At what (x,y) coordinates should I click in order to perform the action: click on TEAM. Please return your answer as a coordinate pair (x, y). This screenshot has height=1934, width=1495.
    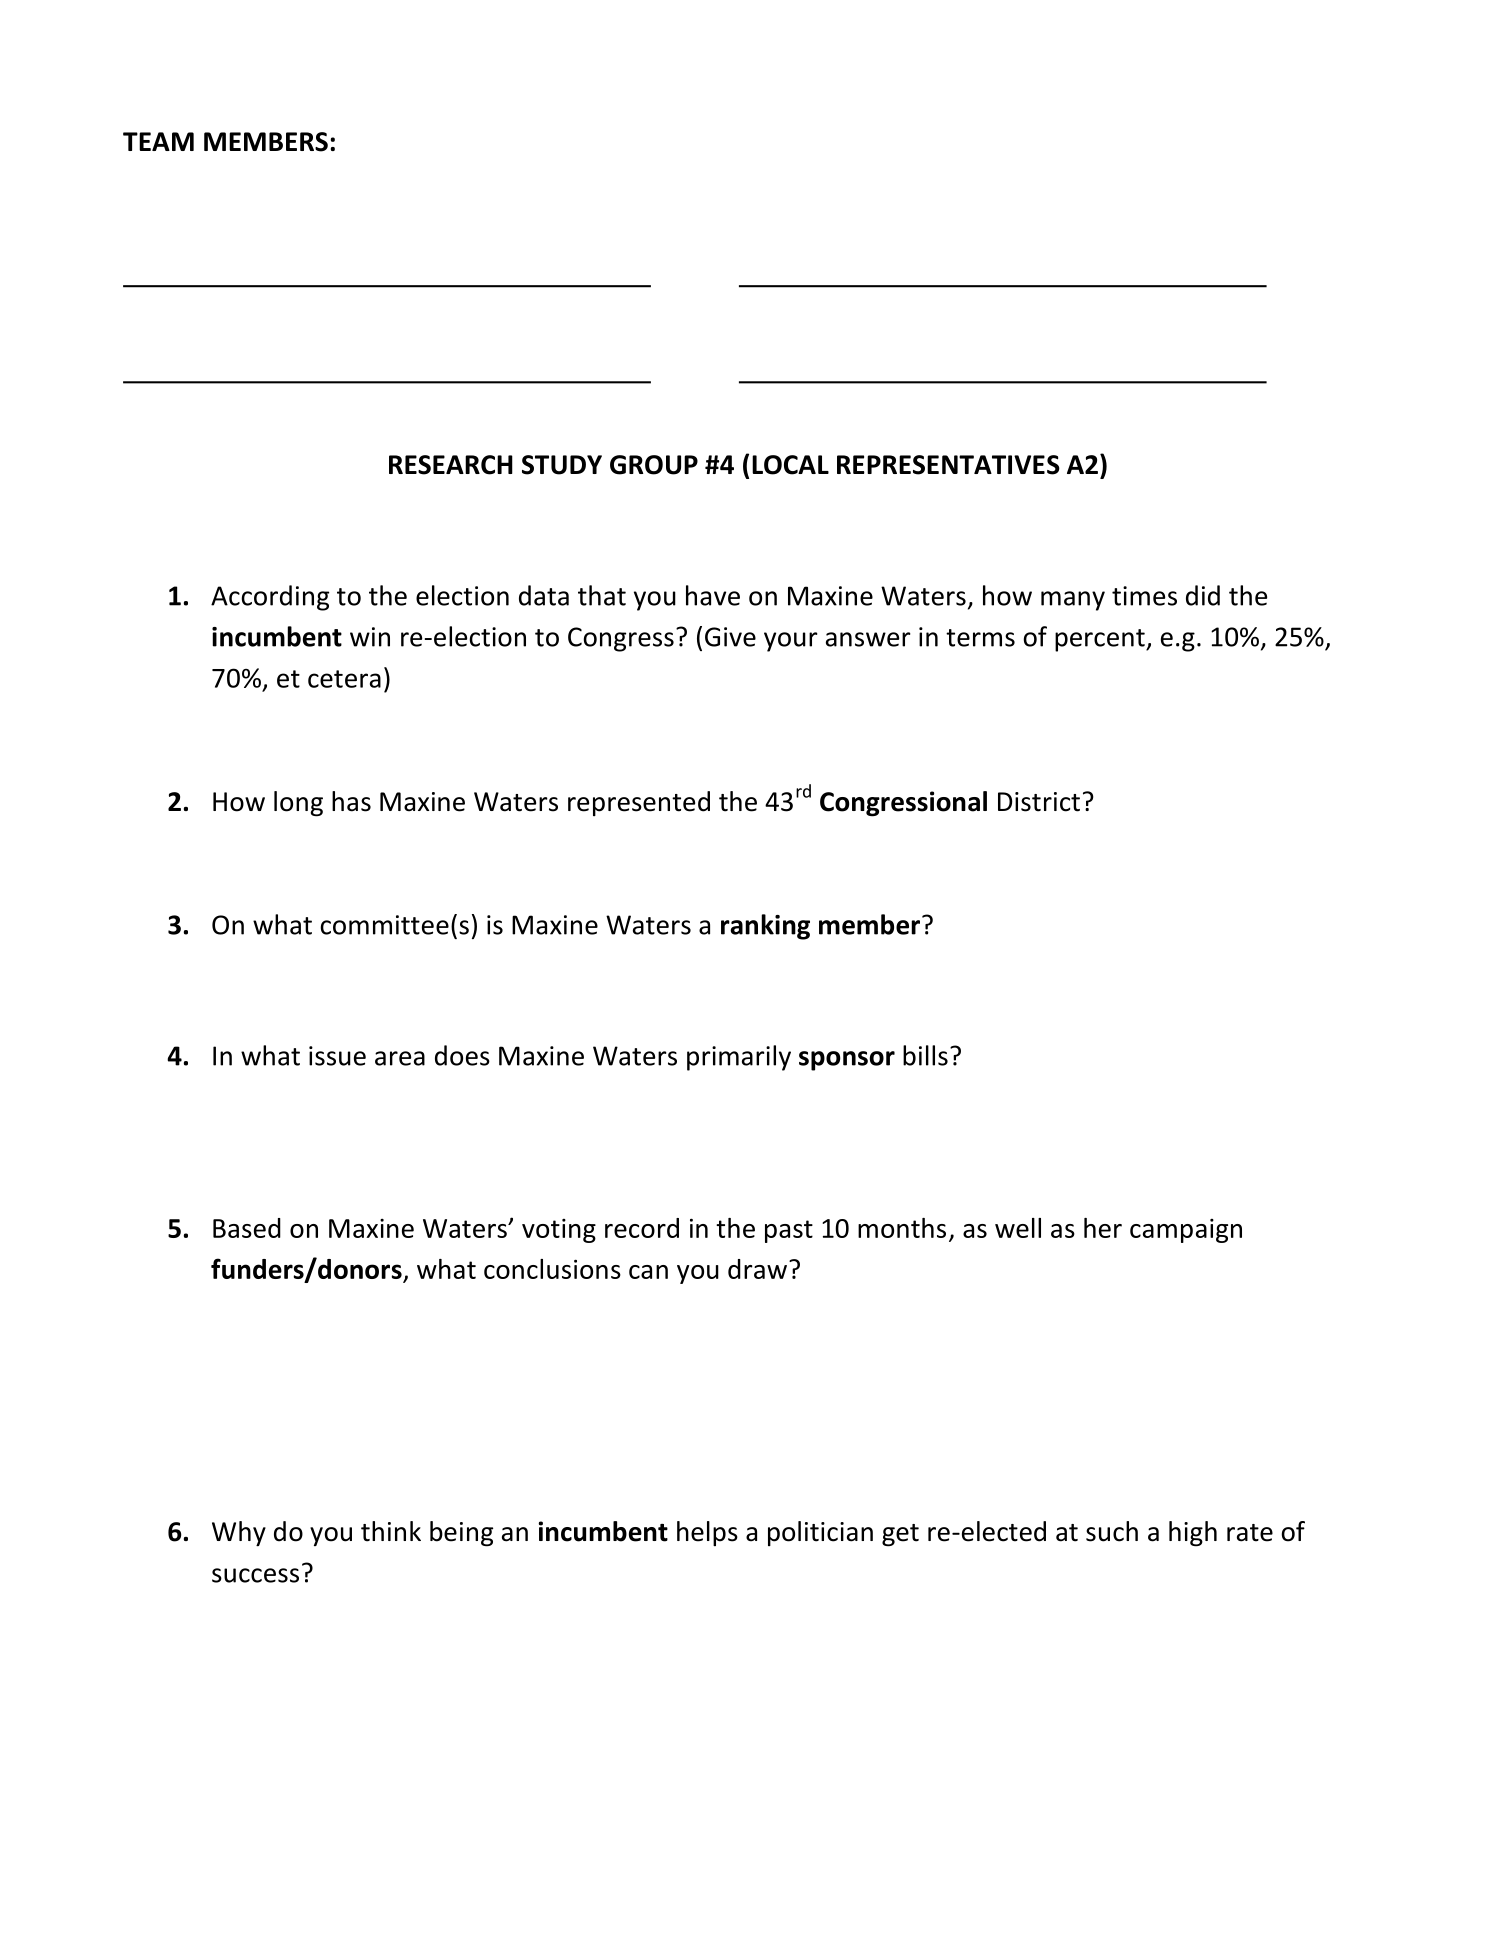
    Looking at the image, I should click on (158, 141).
